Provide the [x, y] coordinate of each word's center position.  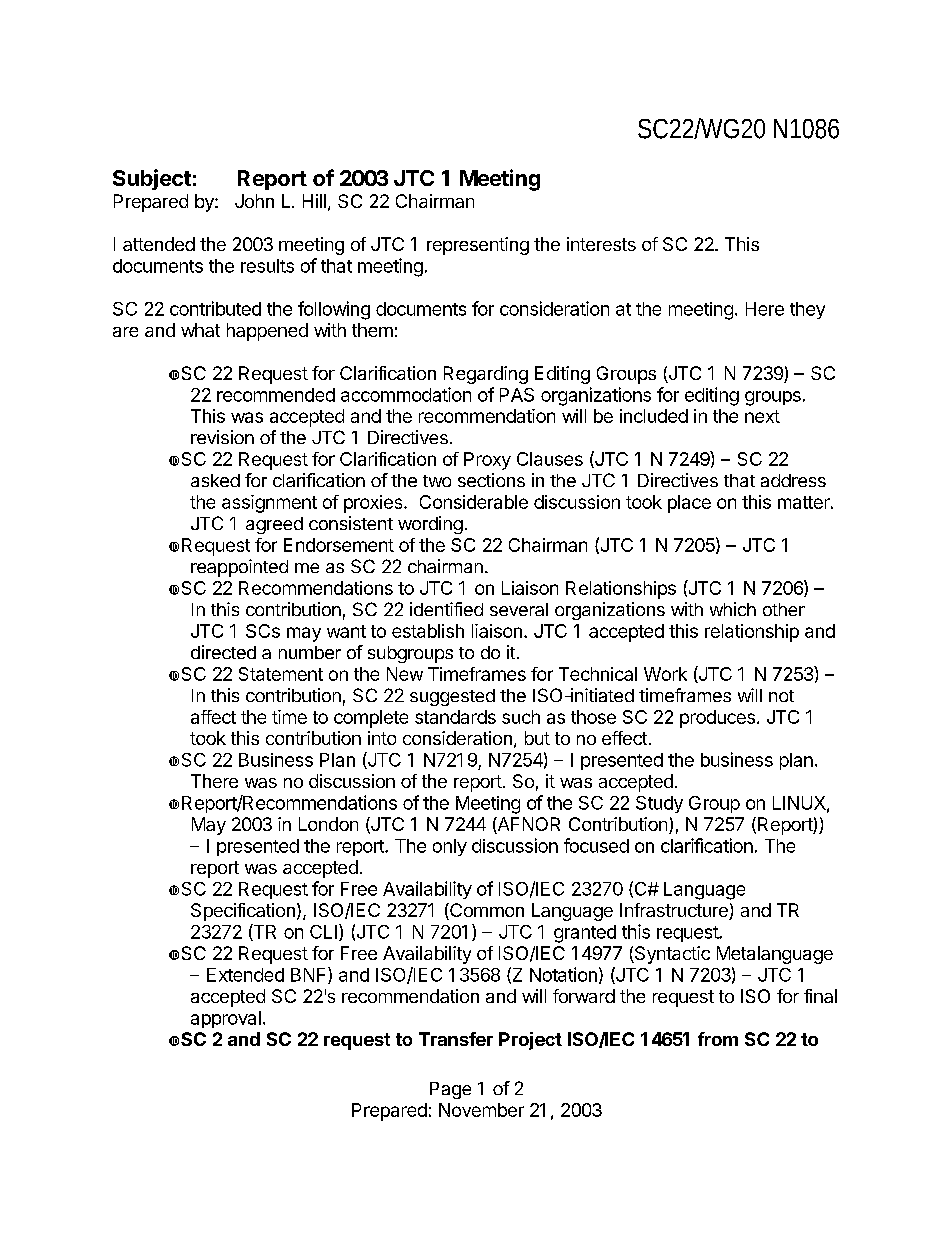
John [254, 201]
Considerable [474, 502]
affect [213, 717]
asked [215, 480]
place [689, 504]
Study [659, 804]
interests [601, 244]
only [450, 847]
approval [226, 1019]
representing [478, 246]
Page [450, 1090]
